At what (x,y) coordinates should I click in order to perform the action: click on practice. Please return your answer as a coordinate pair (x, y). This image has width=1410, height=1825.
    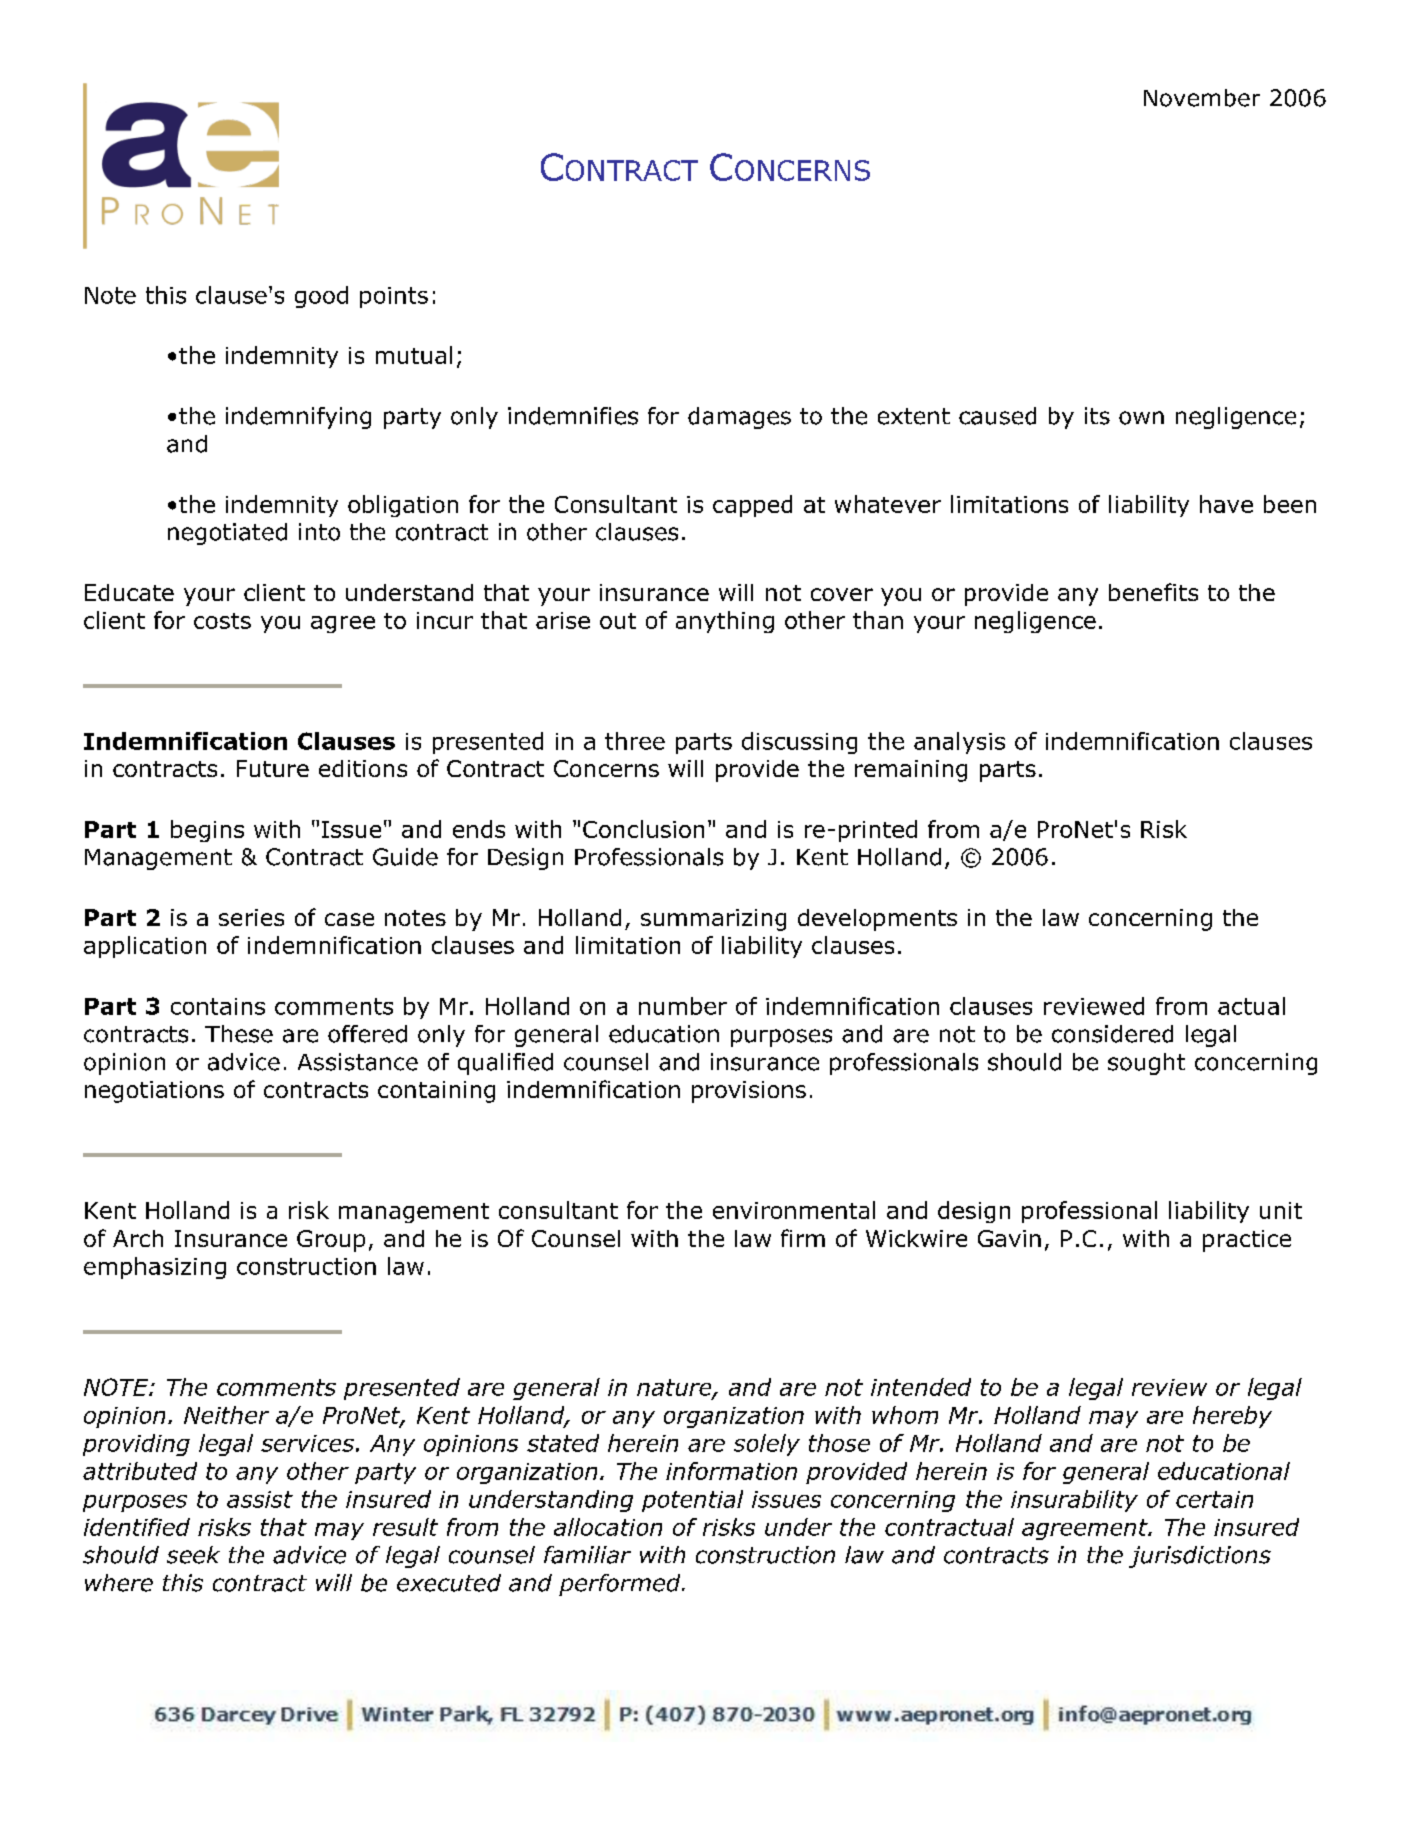
    Looking at the image, I should click on (1247, 1241).
